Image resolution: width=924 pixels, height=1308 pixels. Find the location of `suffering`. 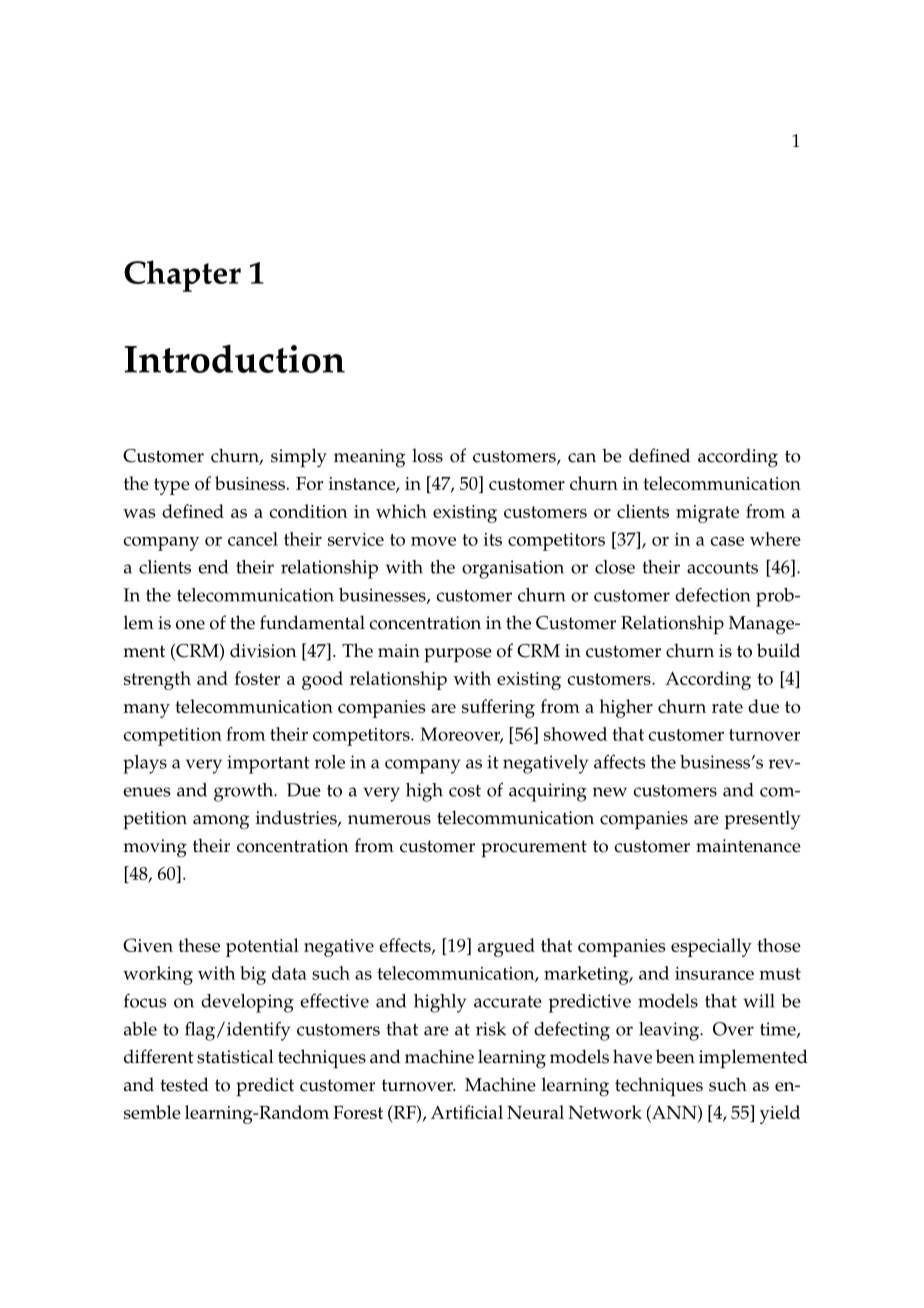

suffering is located at coordinates (498, 708).
